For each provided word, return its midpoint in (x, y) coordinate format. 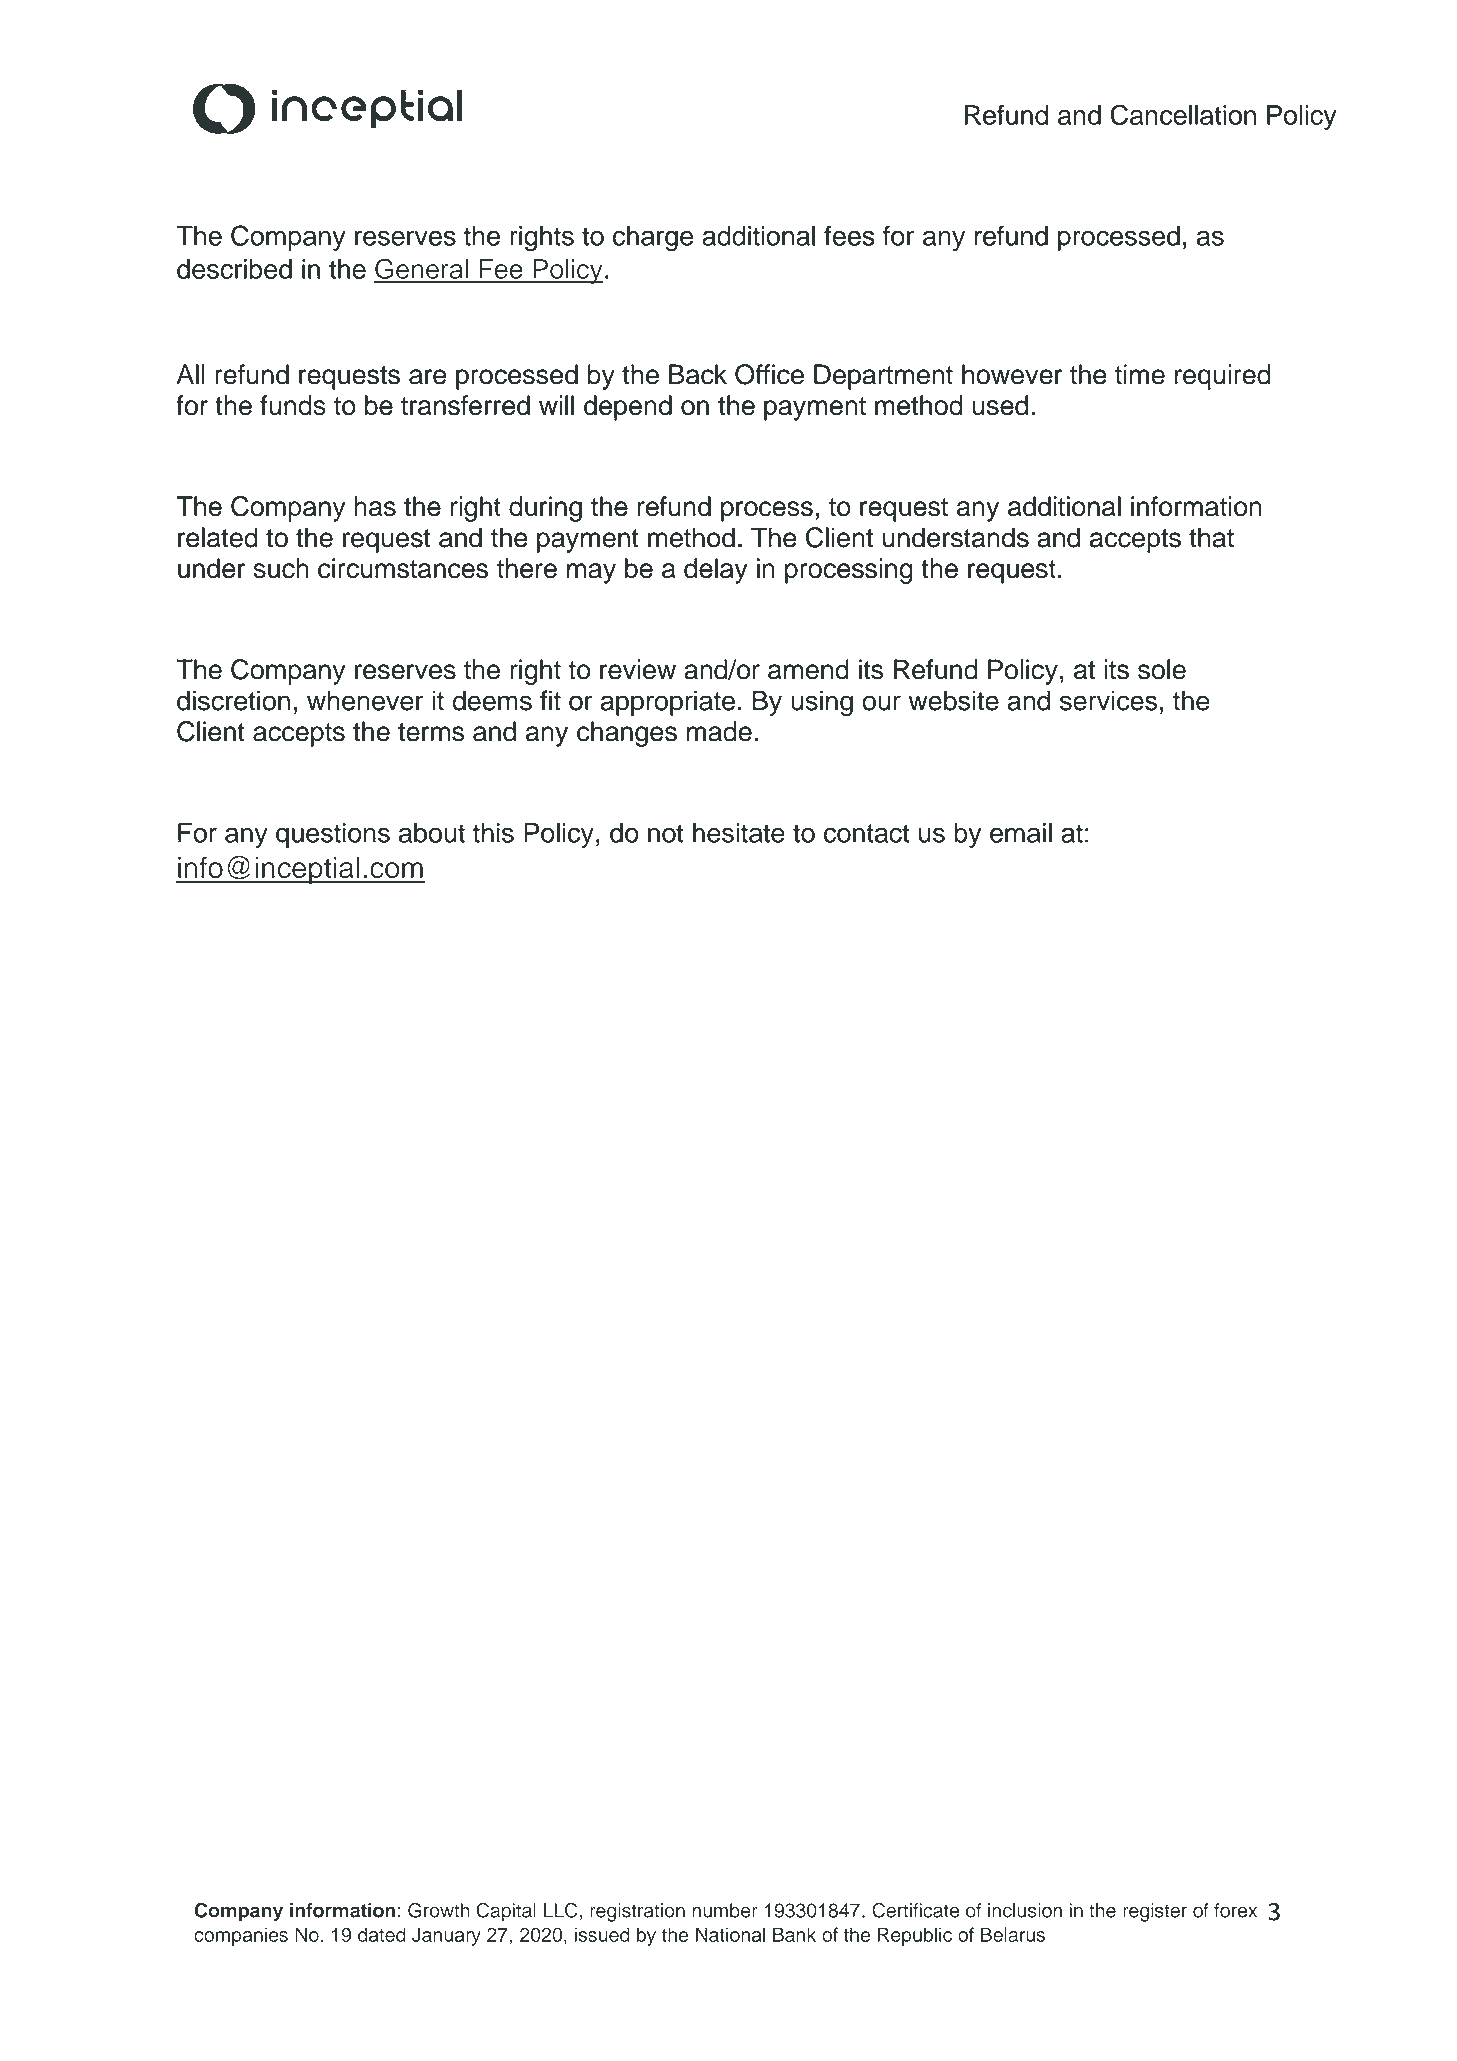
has (375, 506)
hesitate (739, 833)
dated (382, 1934)
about (432, 833)
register (1155, 1912)
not (665, 833)
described (234, 269)
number (725, 1910)
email (1021, 832)
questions (333, 835)
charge (653, 239)
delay (716, 571)
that (1211, 537)
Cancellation (1183, 114)
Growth (439, 1910)
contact (866, 833)
